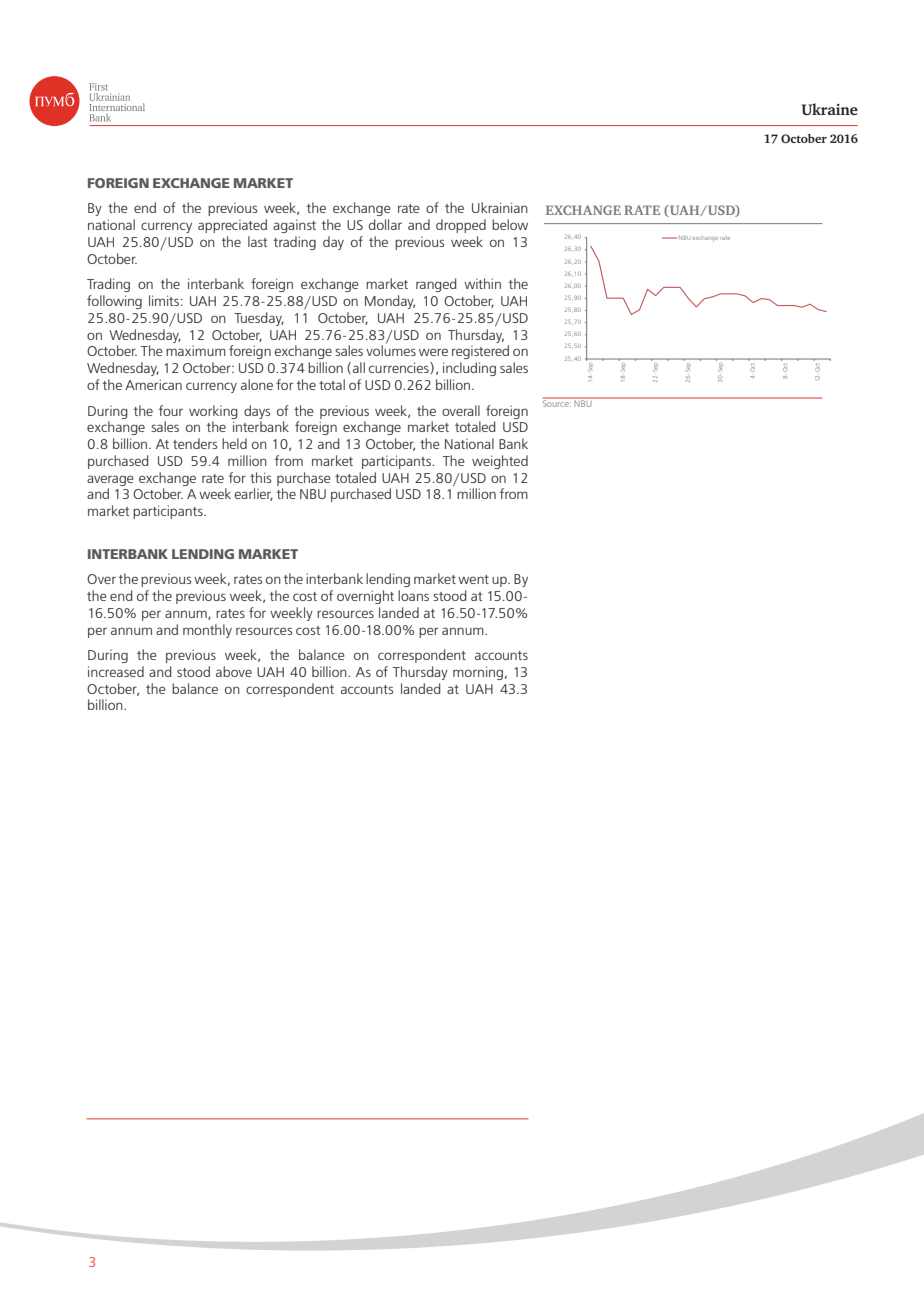  What do you see at coordinates (232, 226) in the image?
I see `appreciated` at bounding box center [232, 226].
